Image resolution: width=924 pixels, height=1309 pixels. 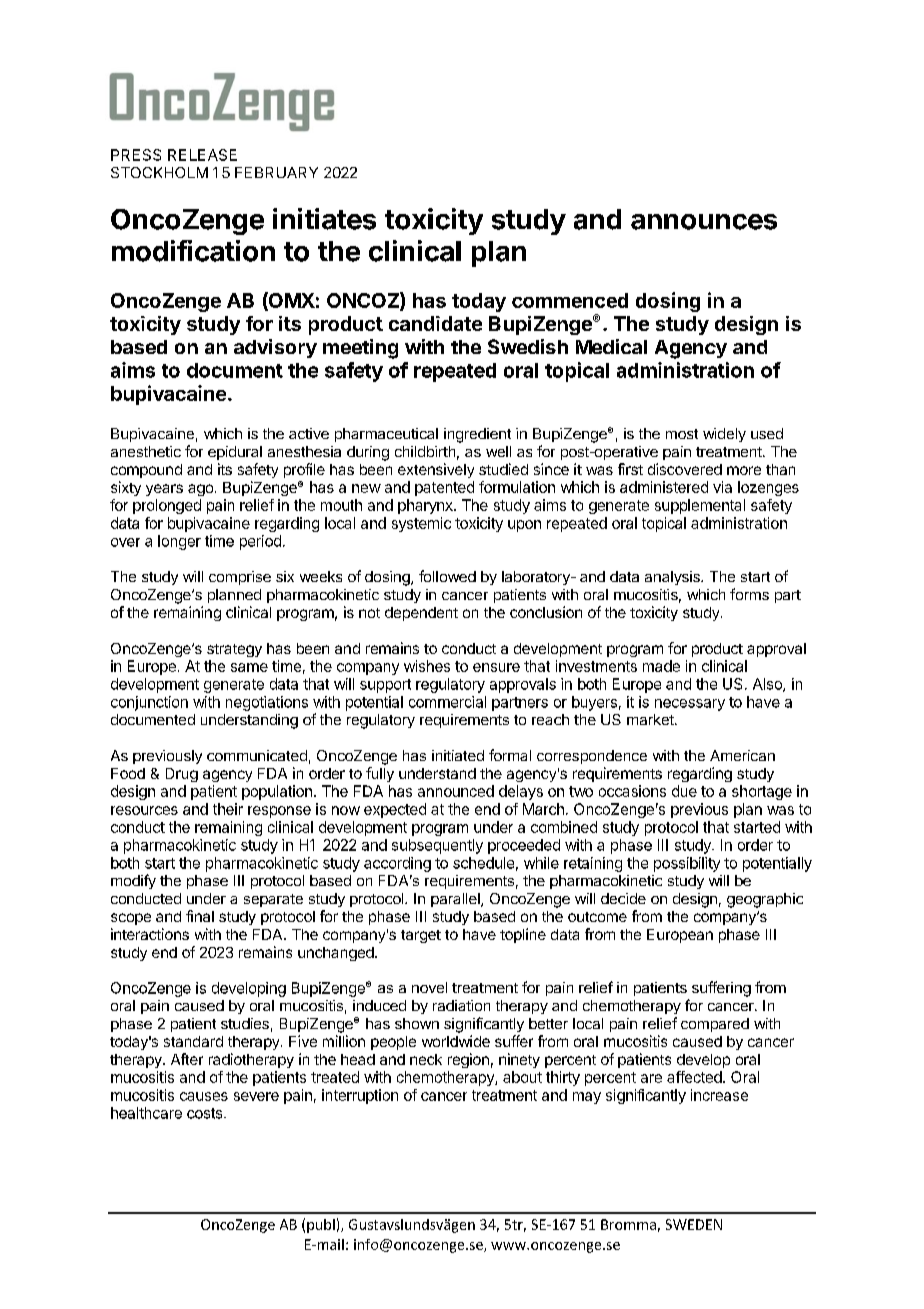 What do you see at coordinates (421, 936) in the document?
I see `target` at bounding box center [421, 936].
